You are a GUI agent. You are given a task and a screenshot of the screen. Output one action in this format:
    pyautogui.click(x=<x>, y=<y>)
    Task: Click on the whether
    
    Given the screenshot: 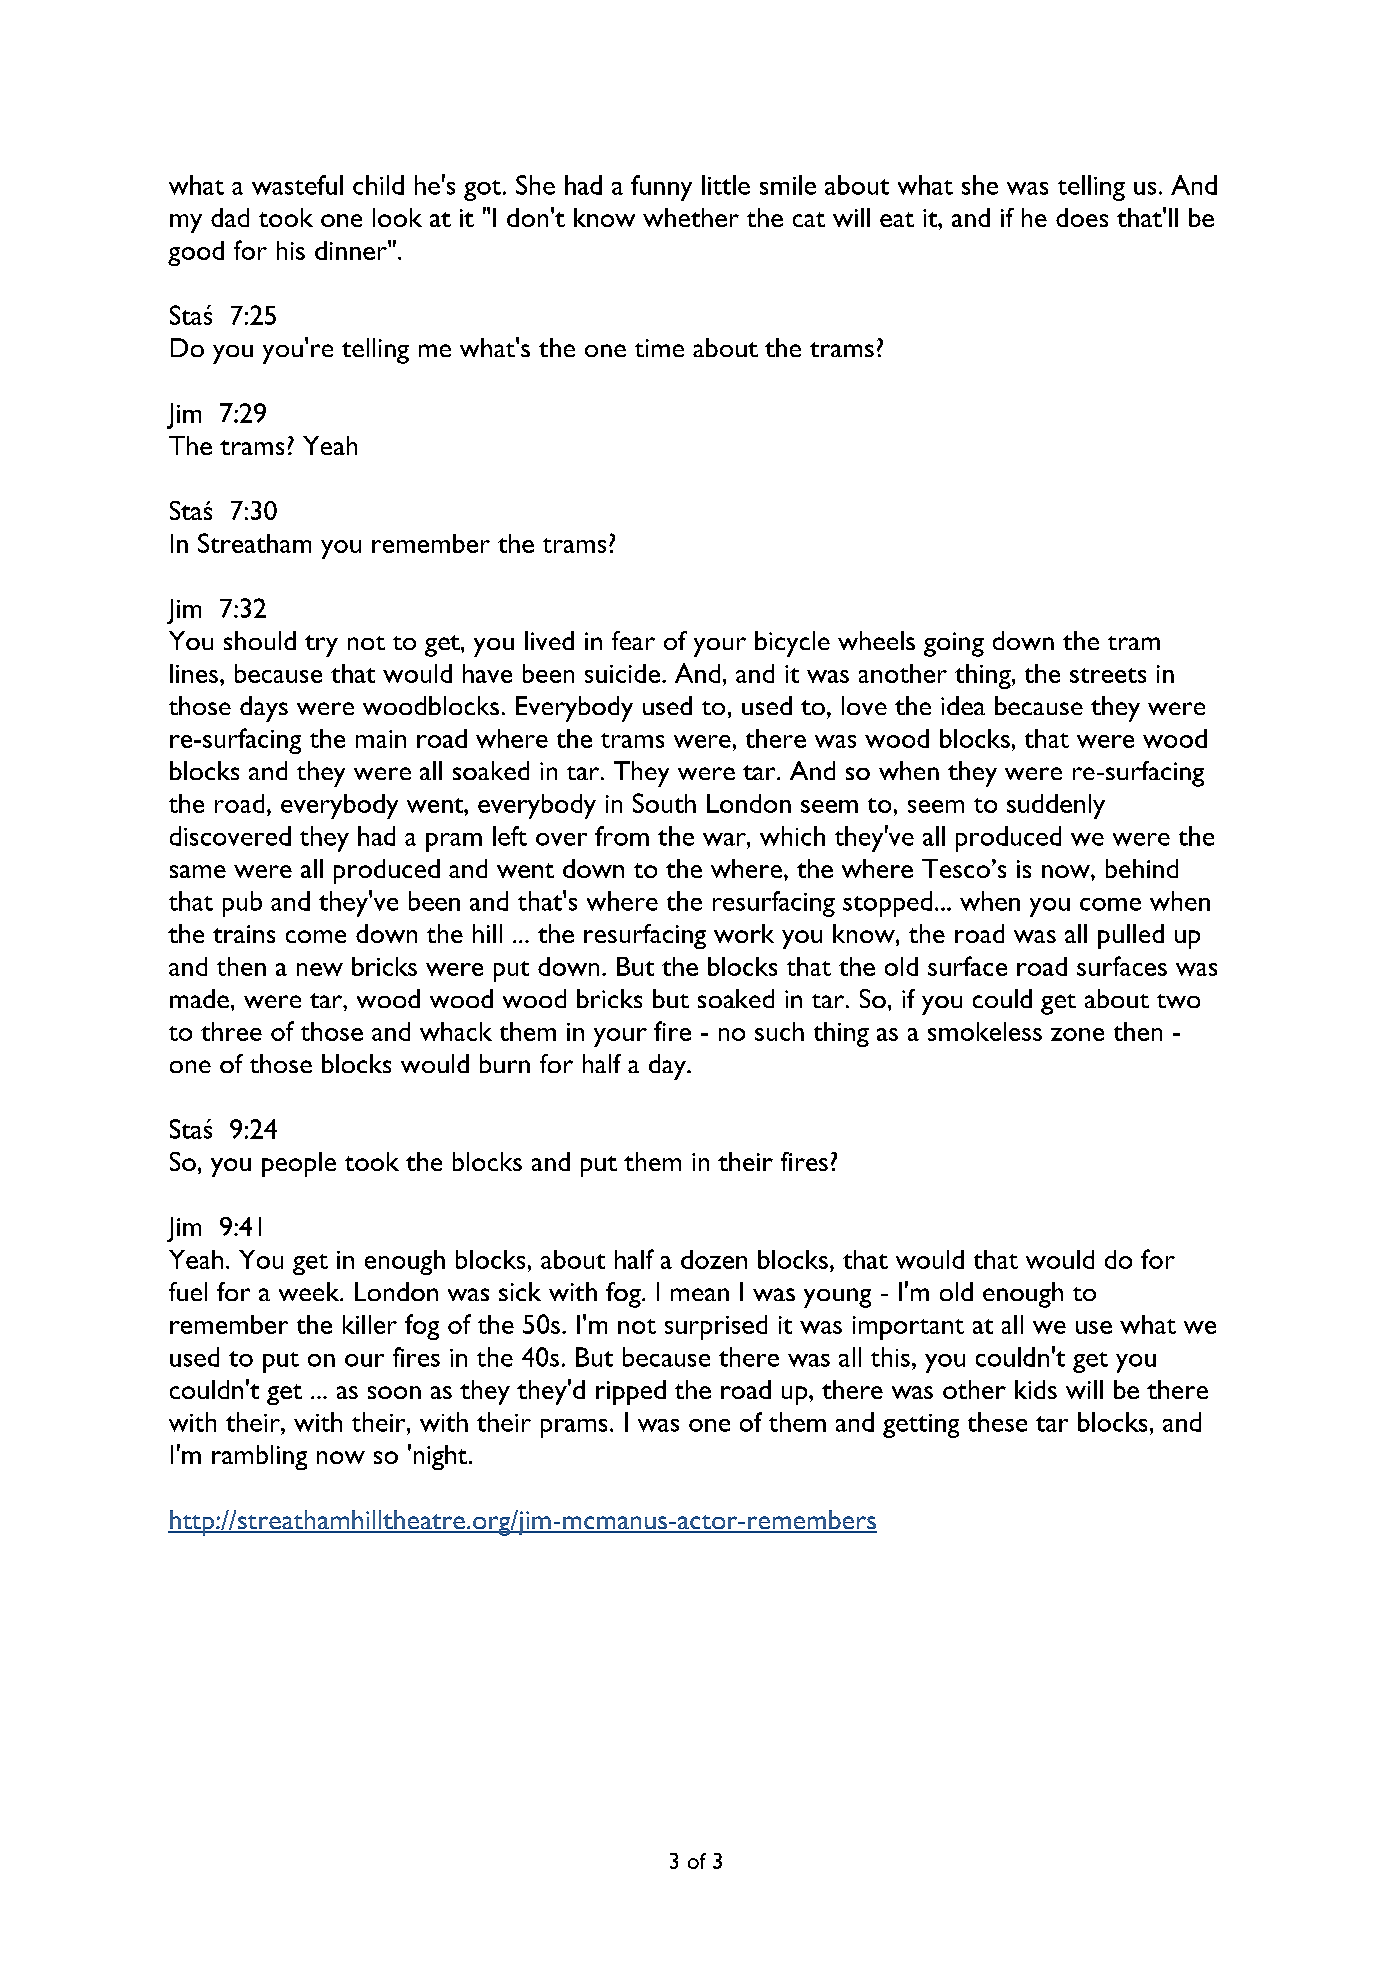 What is the action you would take?
    pyautogui.click(x=691, y=217)
